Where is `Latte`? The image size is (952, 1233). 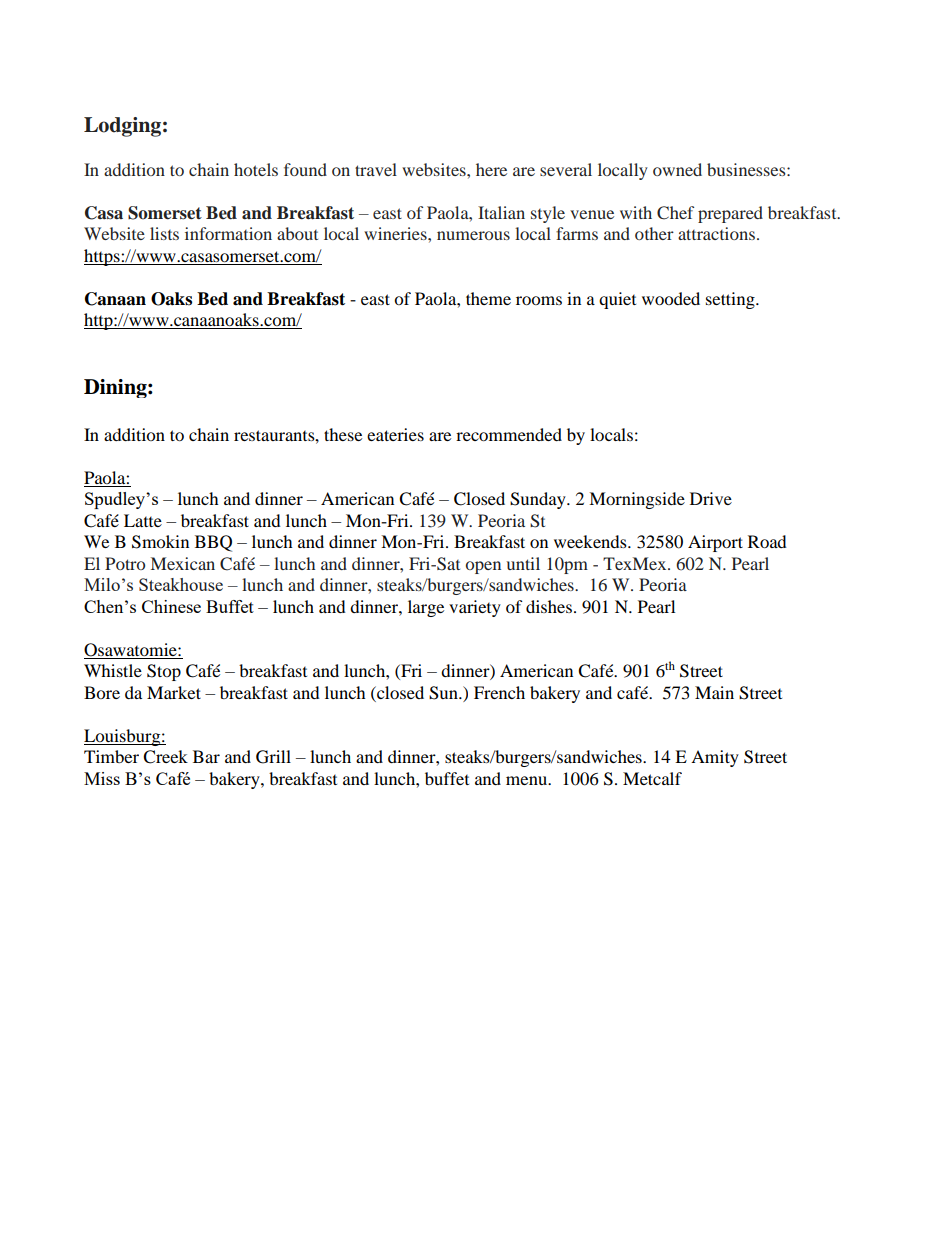
Latte is located at coordinates (143, 520).
